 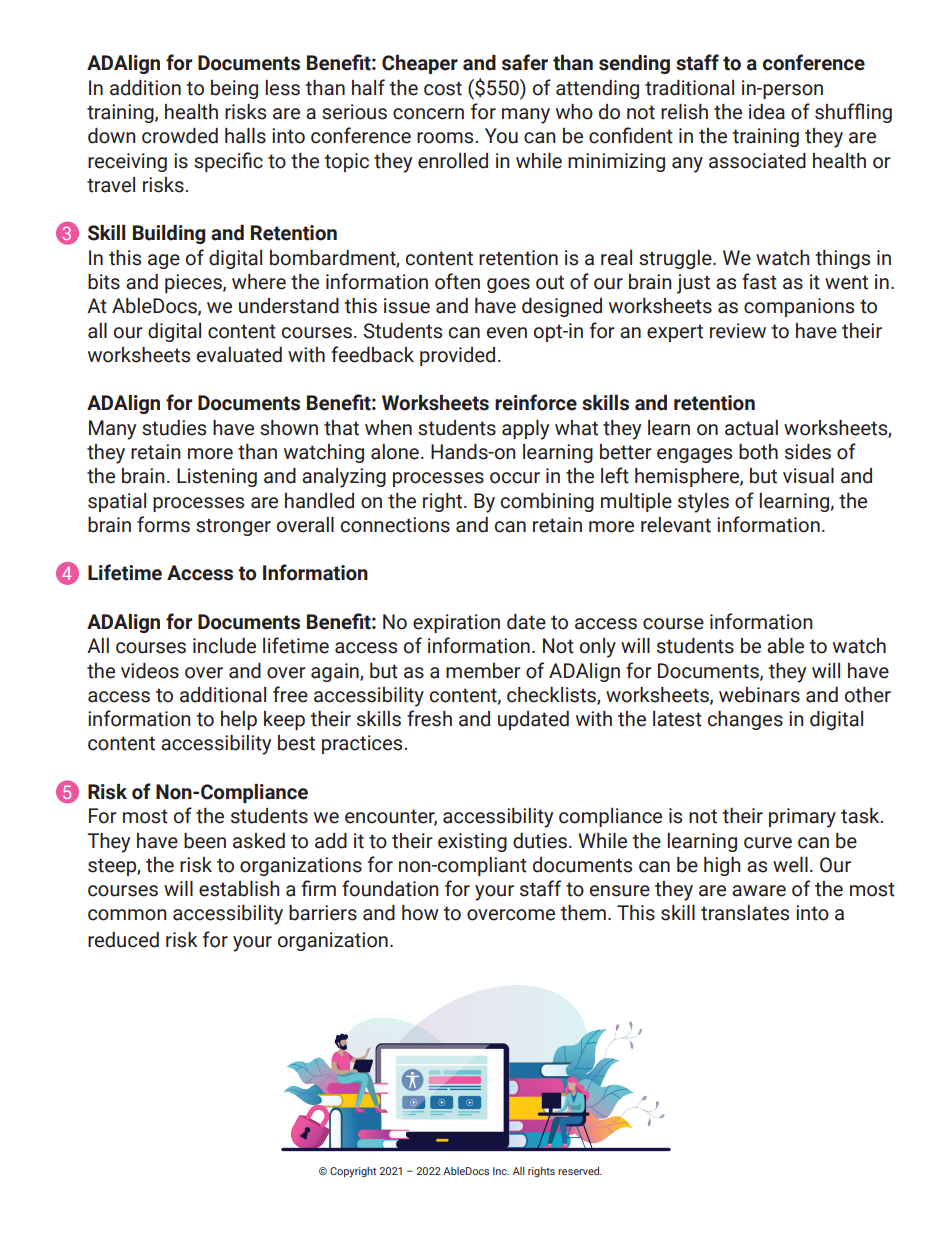 What do you see at coordinates (456, 623) in the screenshot?
I see `expiration` at bounding box center [456, 623].
